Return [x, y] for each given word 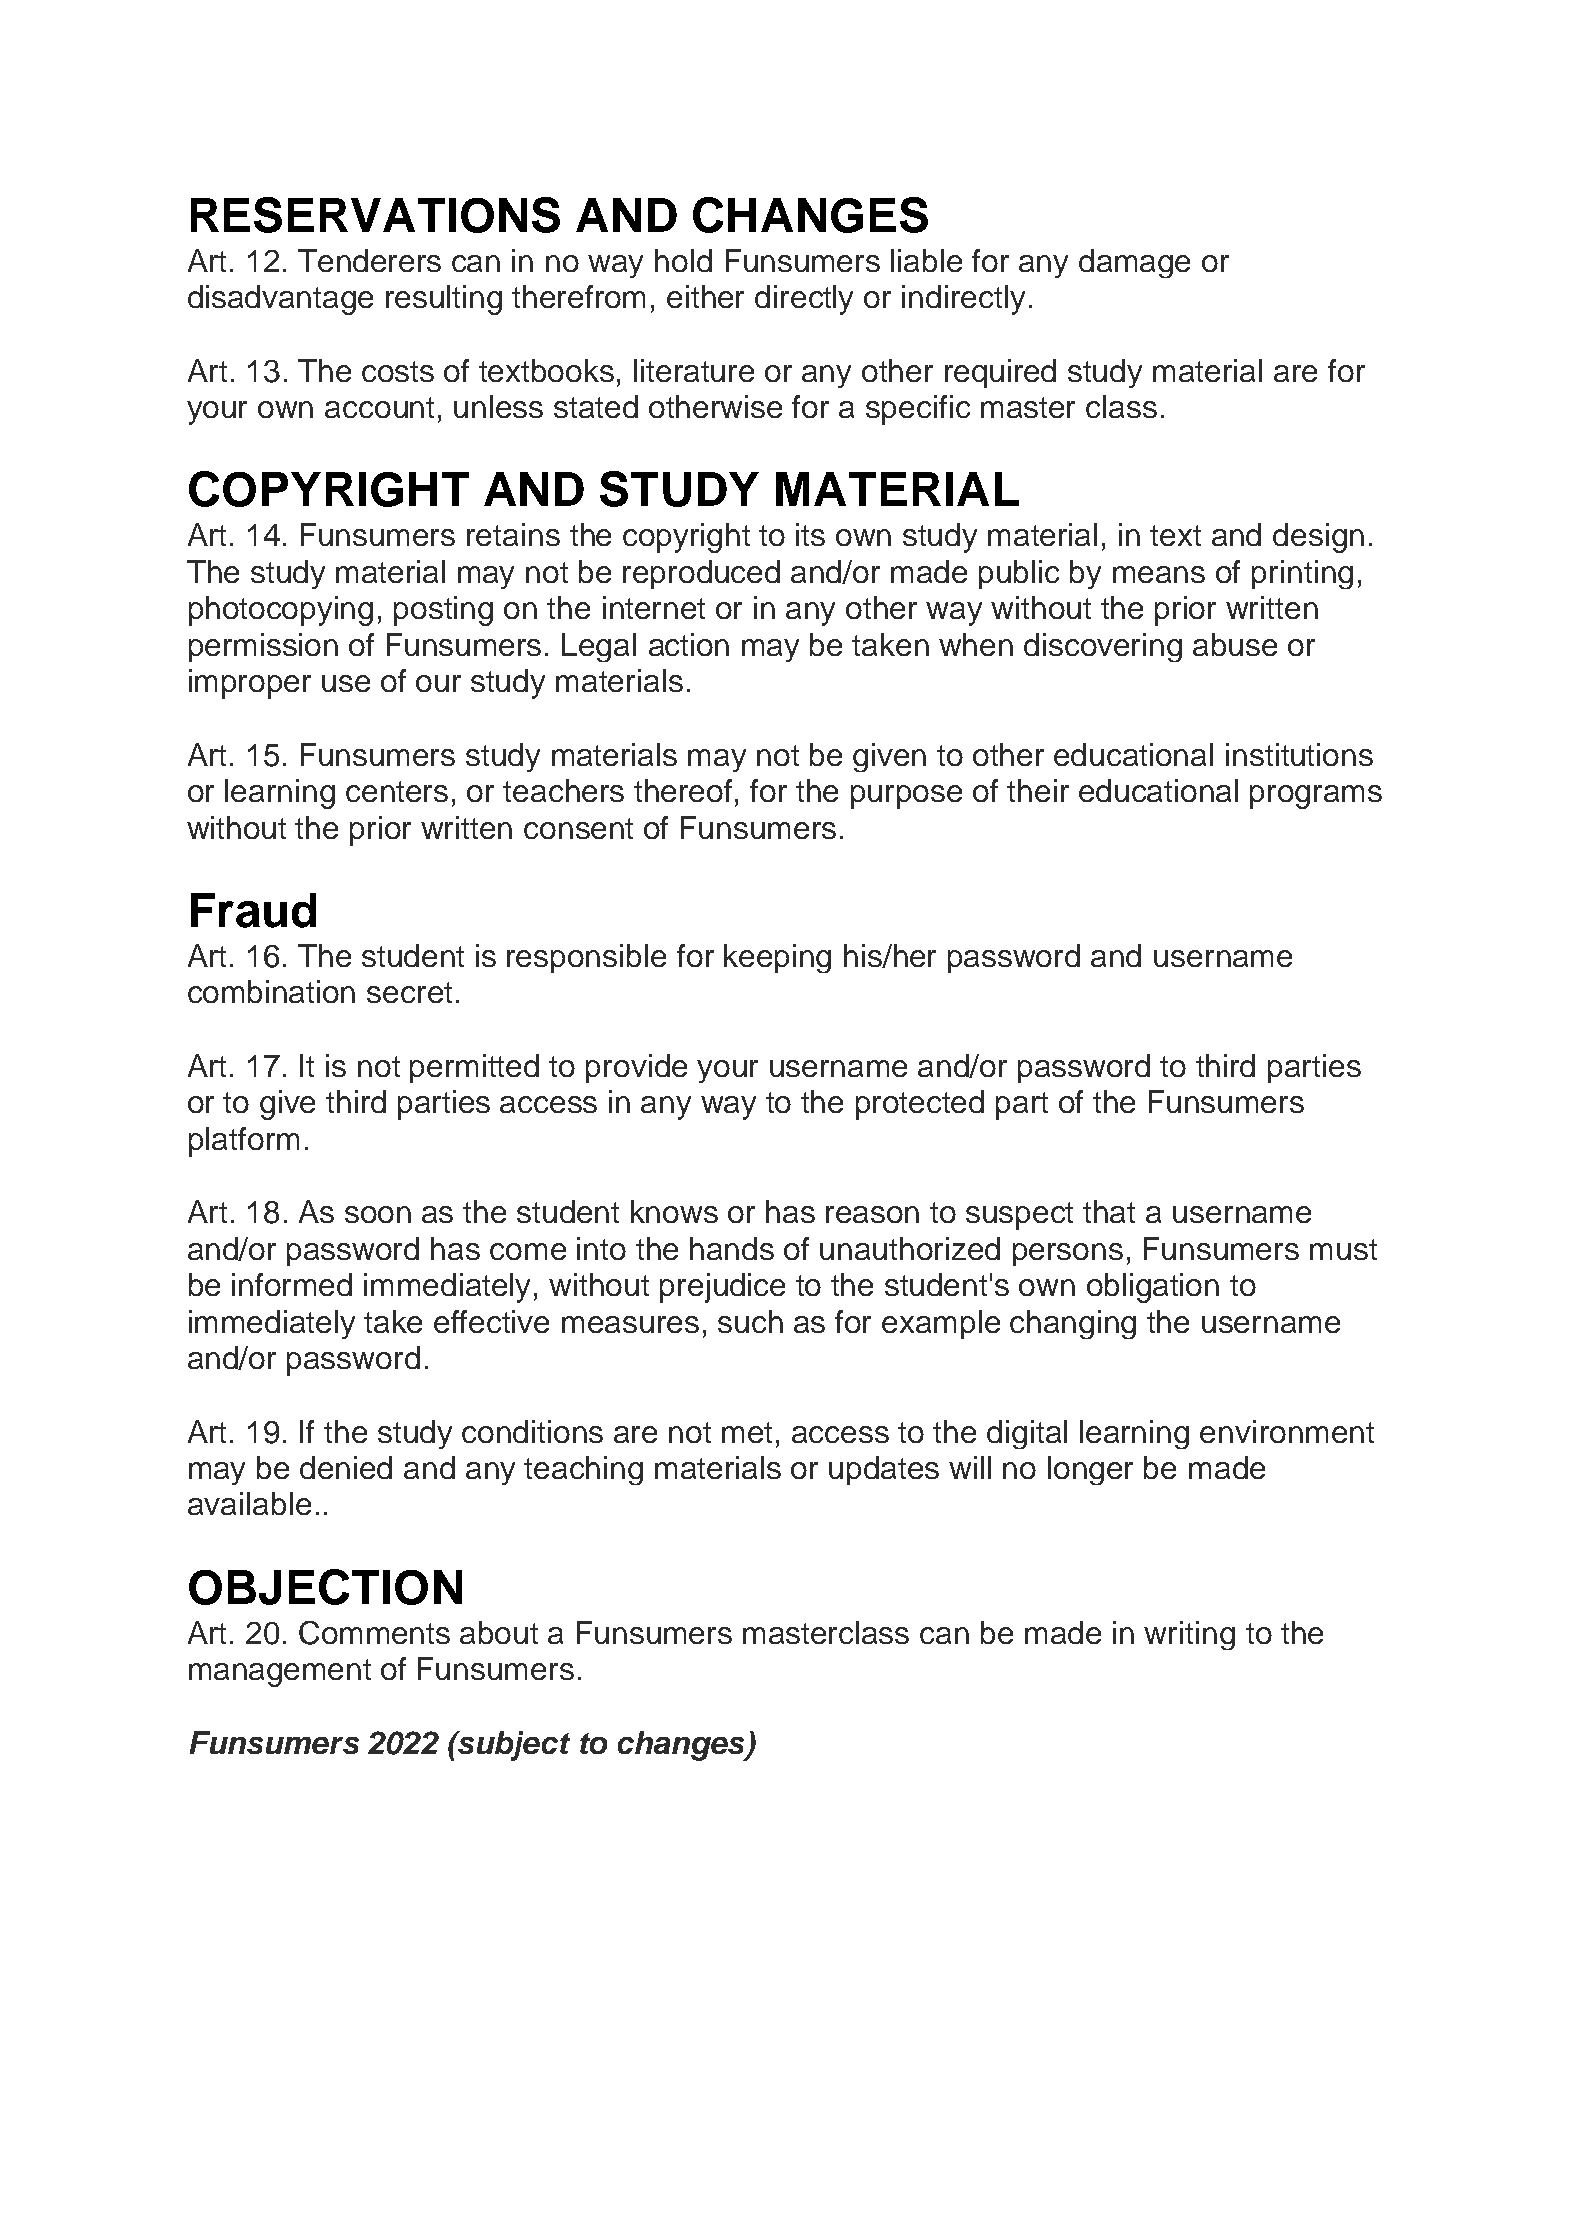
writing [1189, 1635]
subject [513, 1746]
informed [292, 1284]
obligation [1153, 1288]
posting [443, 611]
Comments [374, 1633]
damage [1134, 263]
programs [1316, 797]
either [705, 296]
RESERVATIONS [375, 215]
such [750, 1321]
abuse [1235, 644]
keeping [777, 958]
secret [409, 992]
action [689, 644]
